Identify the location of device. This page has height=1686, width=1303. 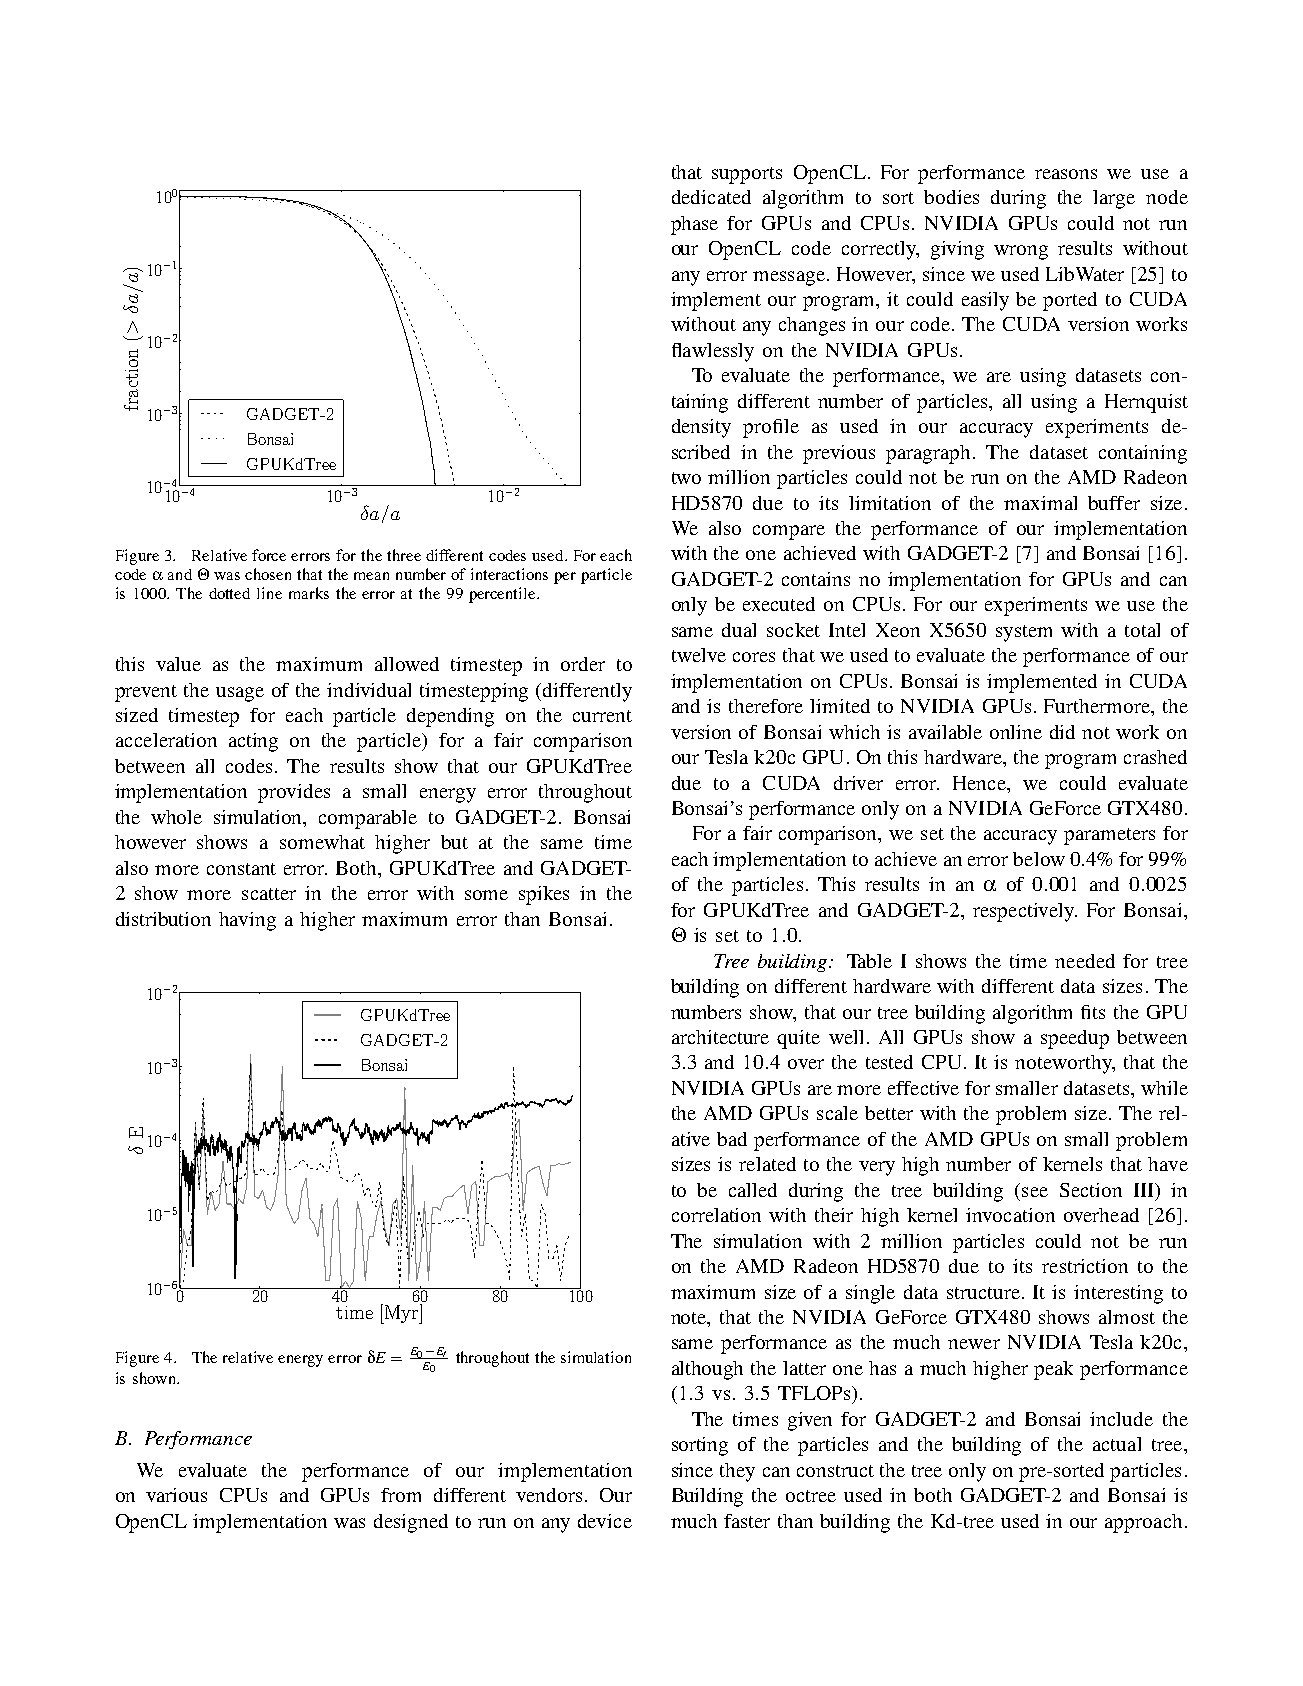
(605, 1521).
